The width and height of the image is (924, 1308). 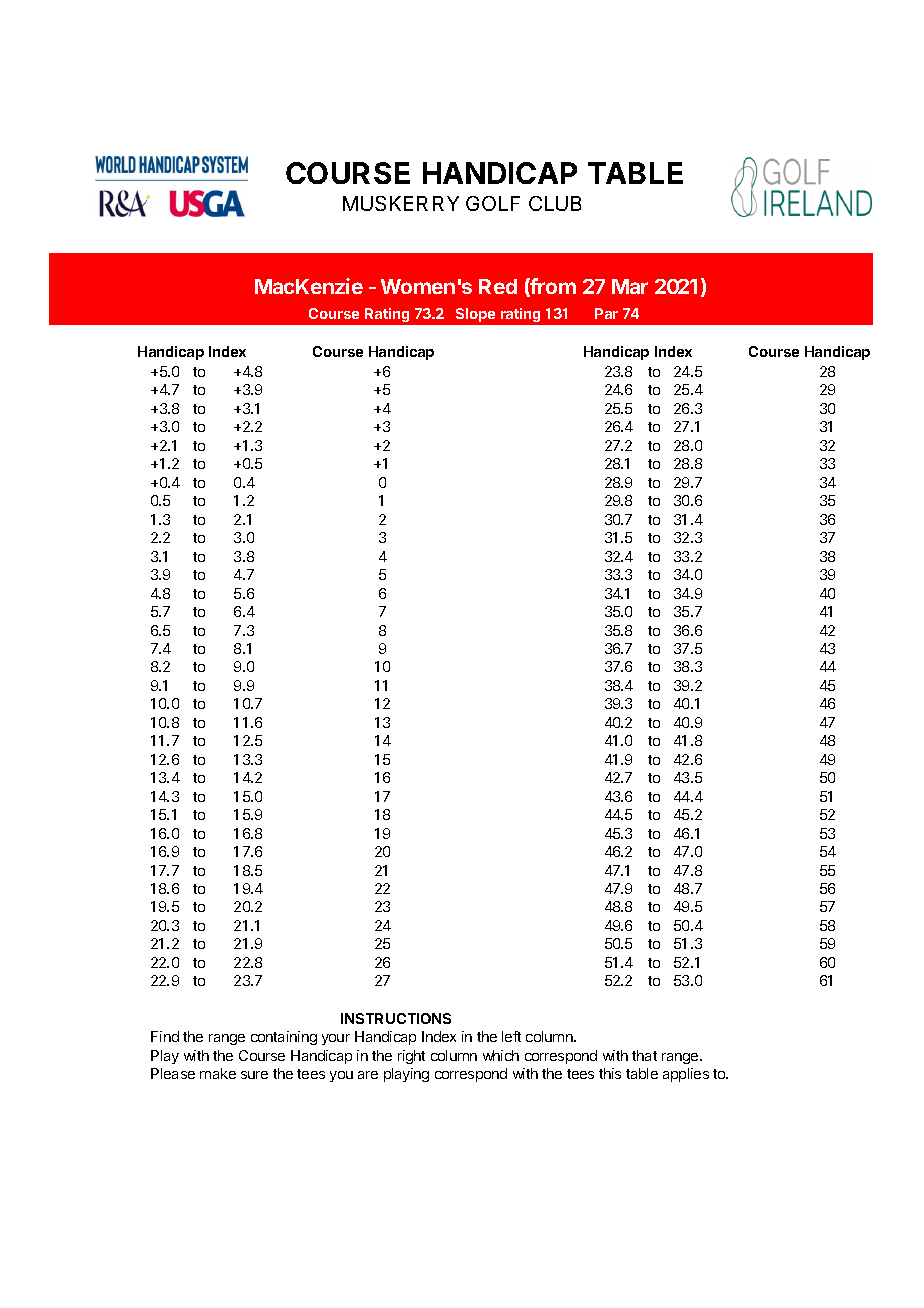 What do you see at coordinates (644, 1055) in the image?
I see `that` at bounding box center [644, 1055].
